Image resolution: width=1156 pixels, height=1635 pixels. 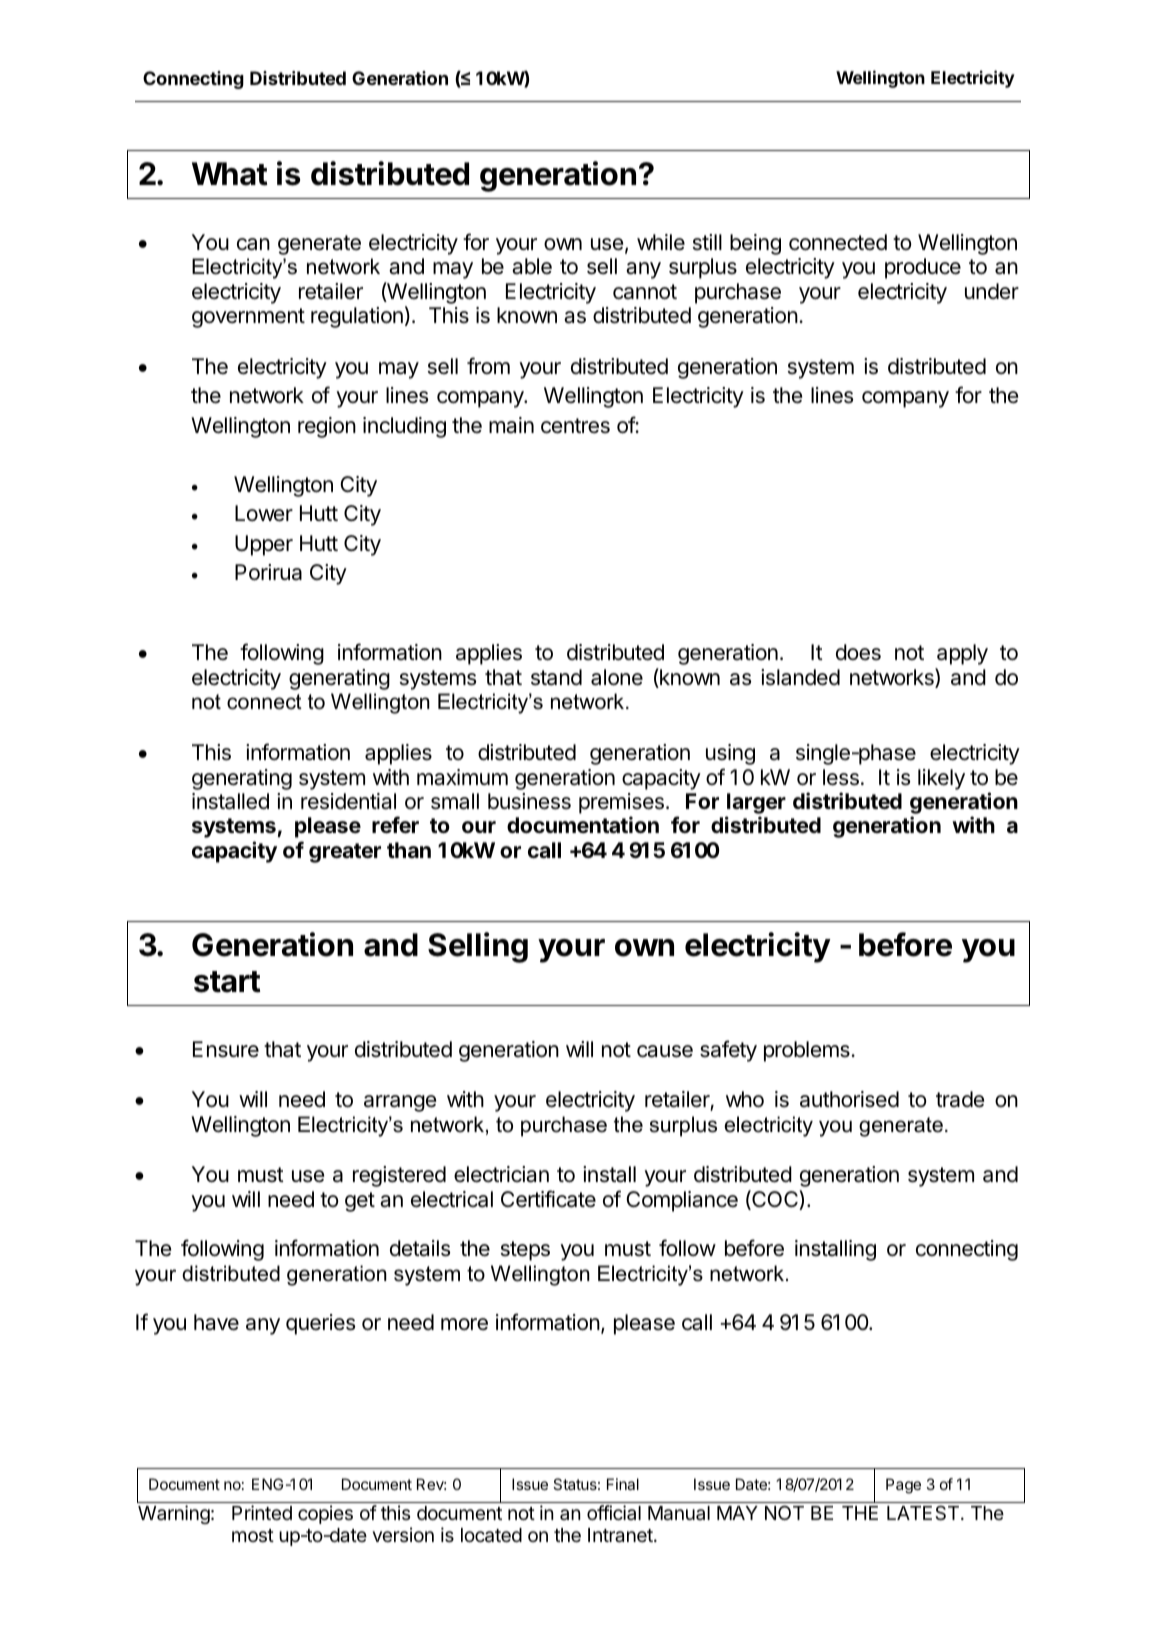 I want to click on likely, so click(x=941, y=779).
